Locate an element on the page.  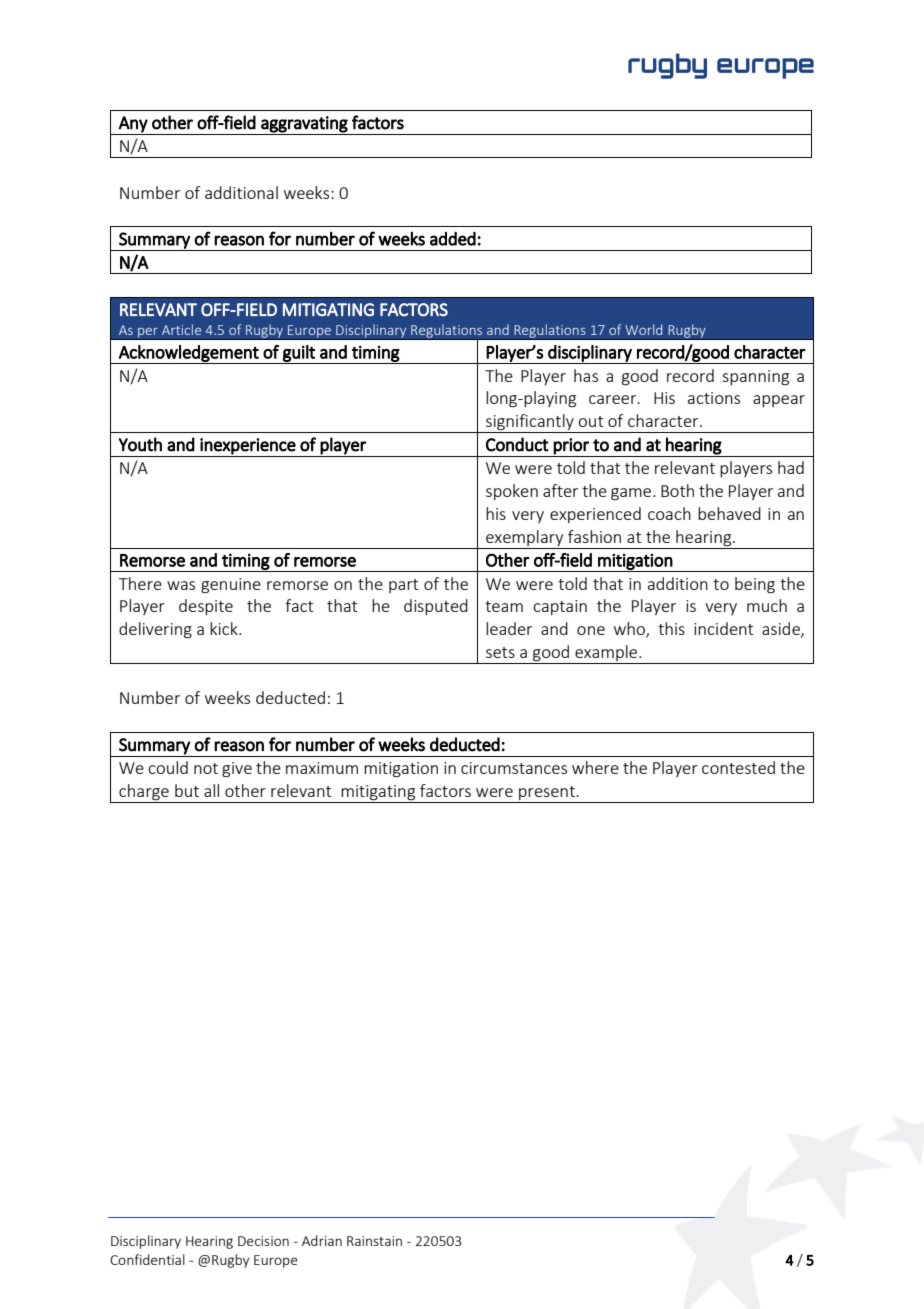
added is located at coordinates (453, 238).
